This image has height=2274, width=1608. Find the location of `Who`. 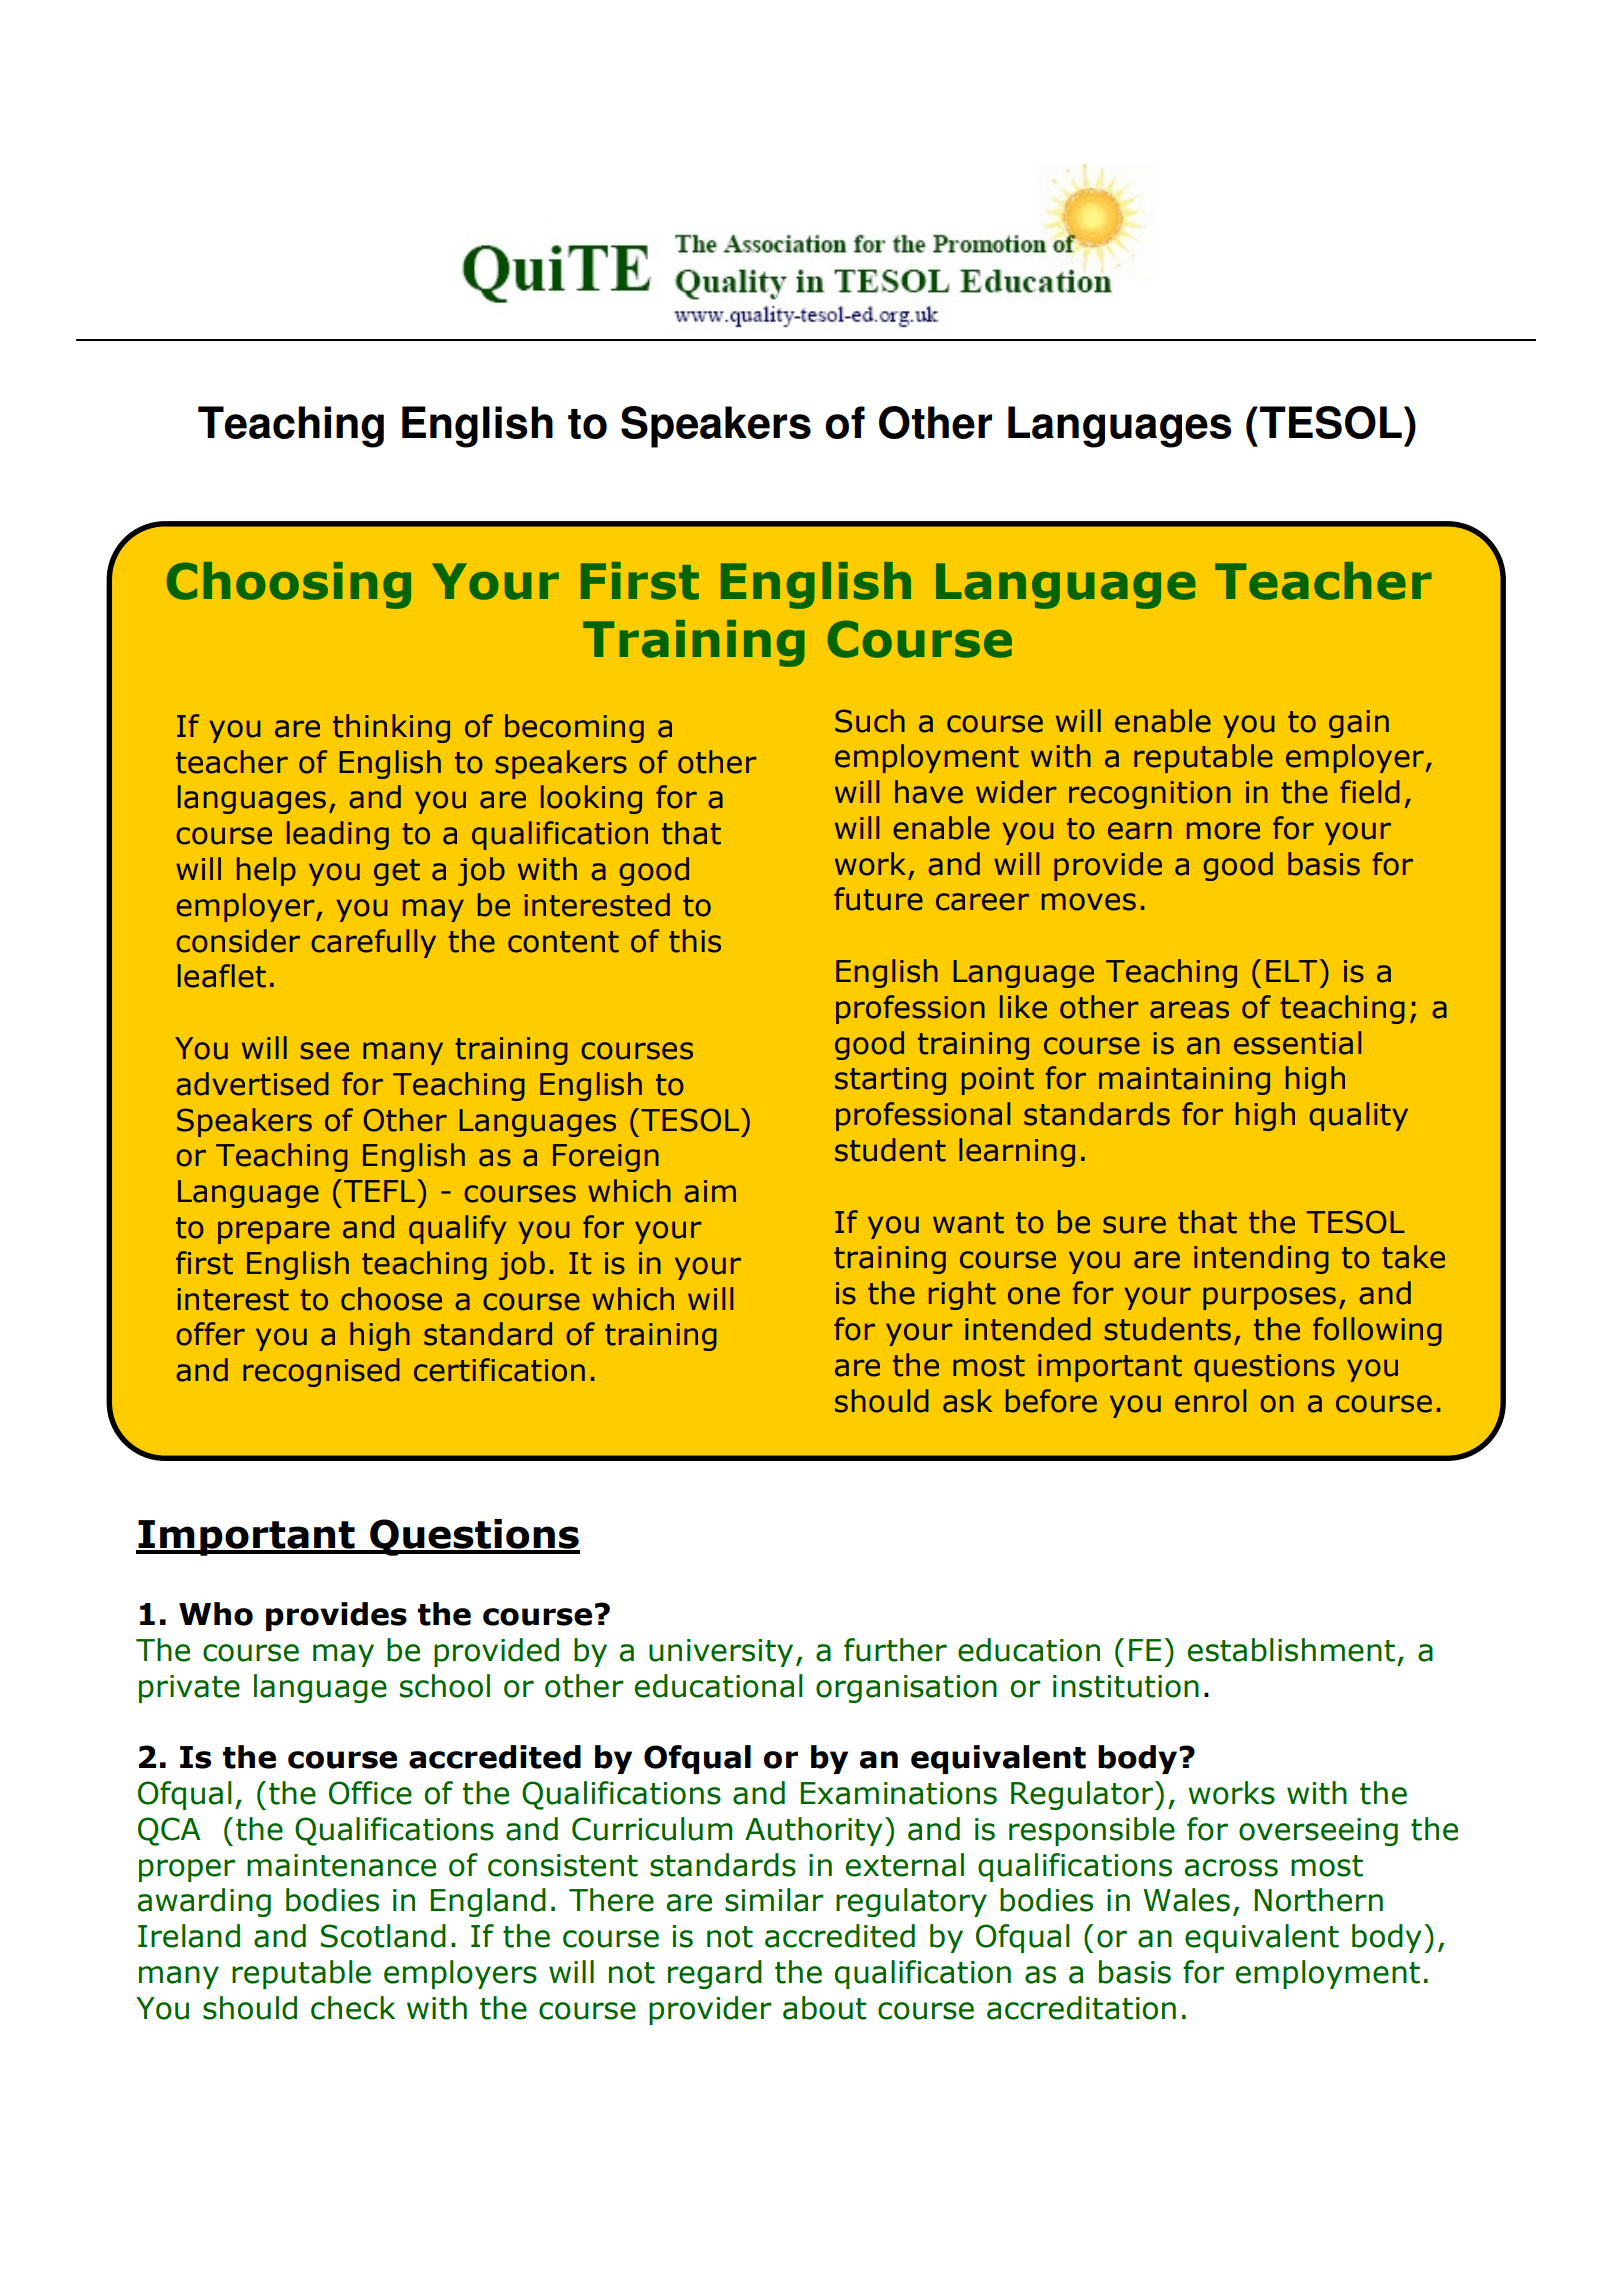

Who is located at coordinates (216, 1614).
